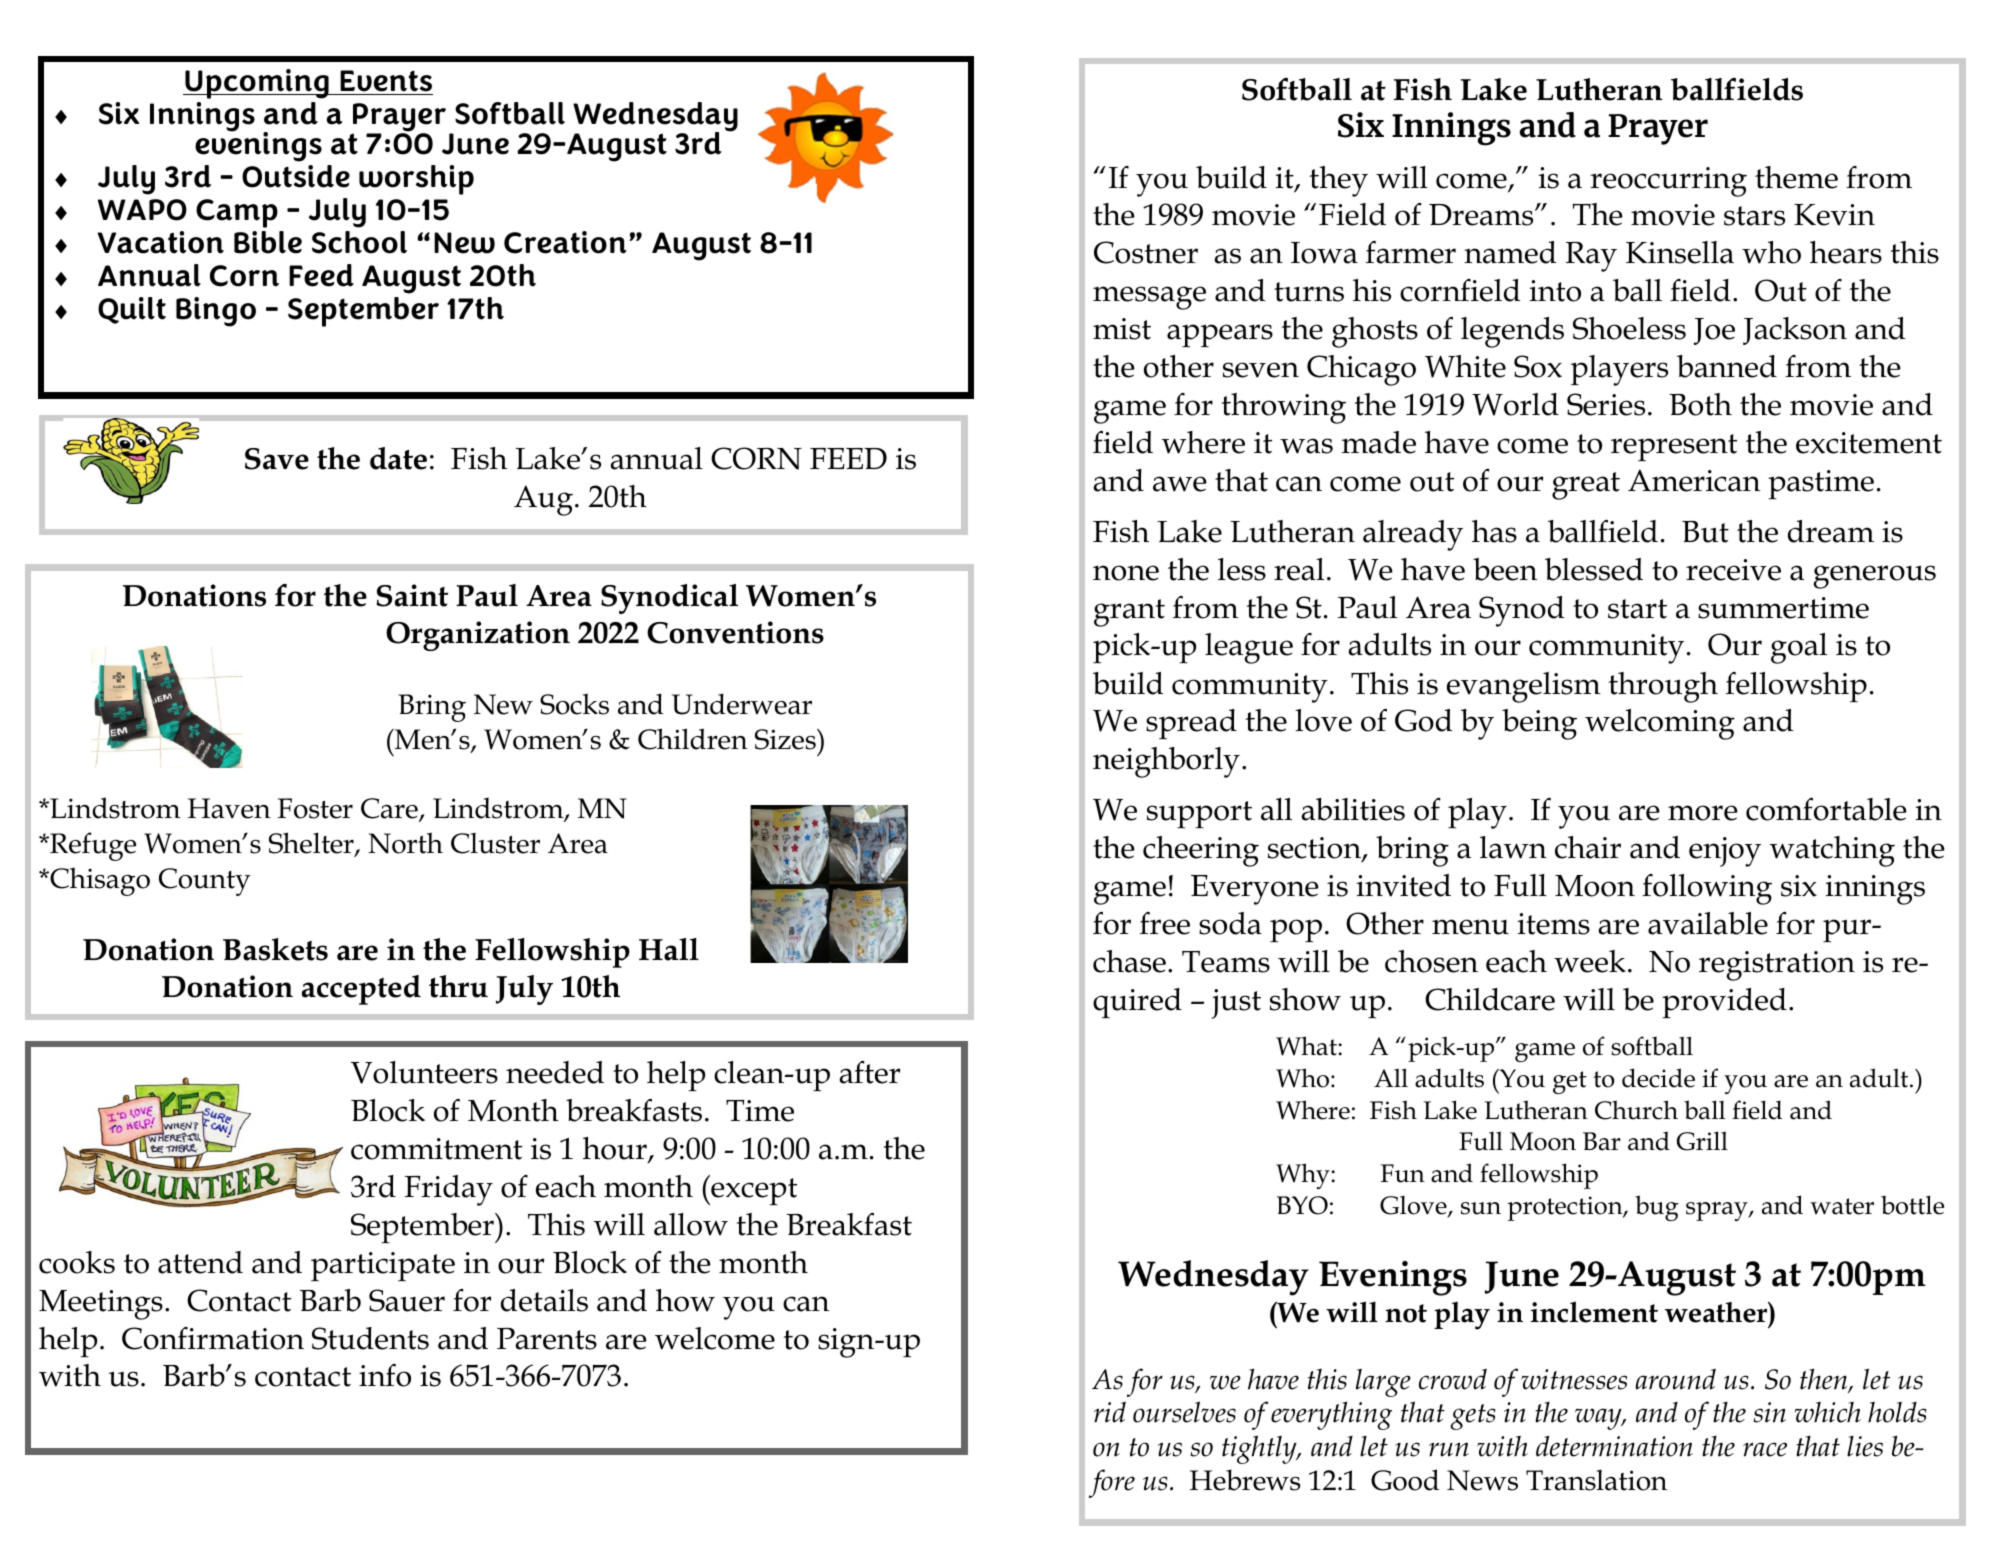 The height and width of the image is (1557, 2015). What do you see at coordinates (1674, 447) in the image?
I see `represent` at bounding box center [1674, 447].
